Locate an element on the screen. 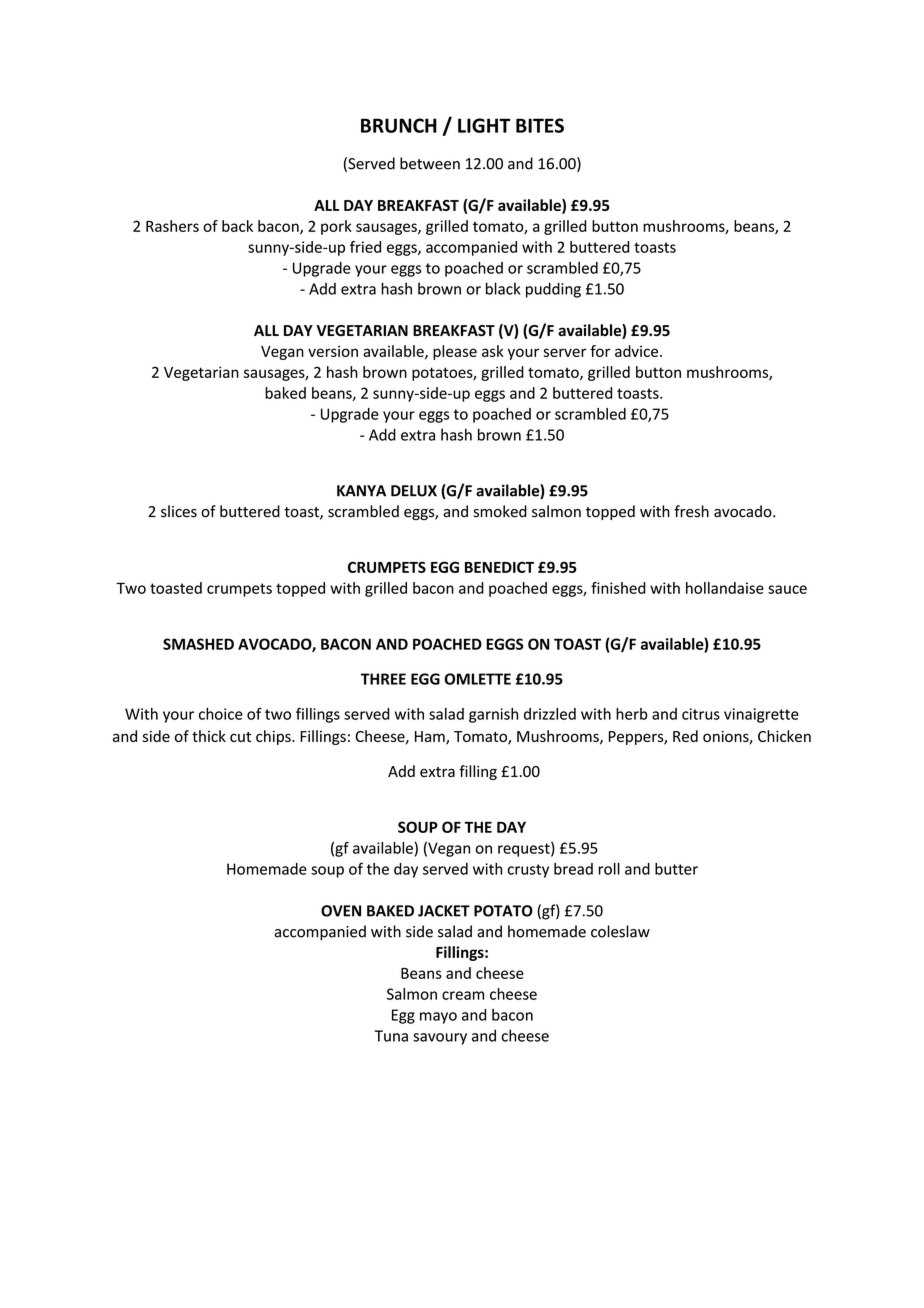 This screenshot has height=1308, width=924. BENEDICT is located at coordinates (499, 567).
